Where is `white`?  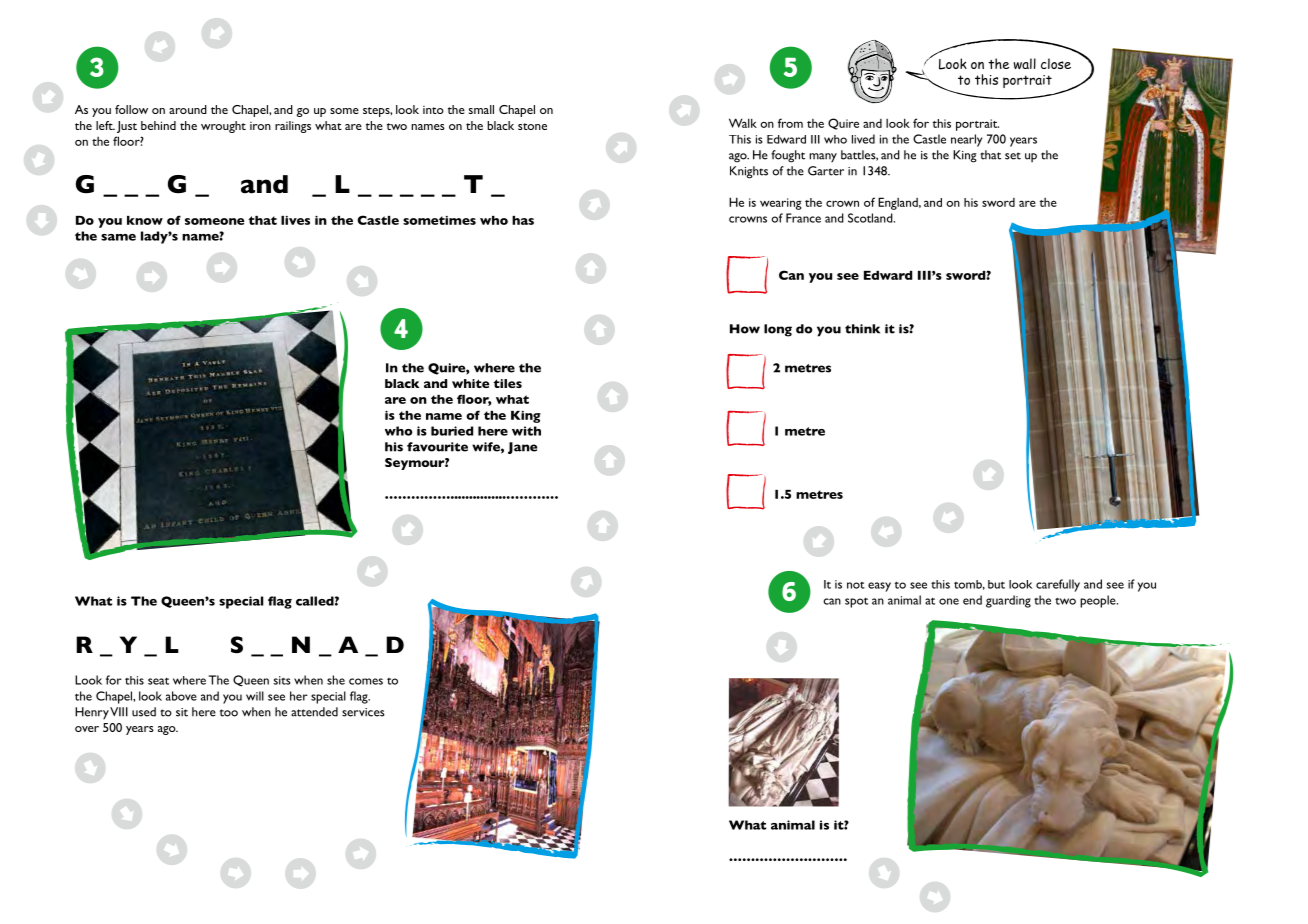
white is located at coordinates (470, 383).
